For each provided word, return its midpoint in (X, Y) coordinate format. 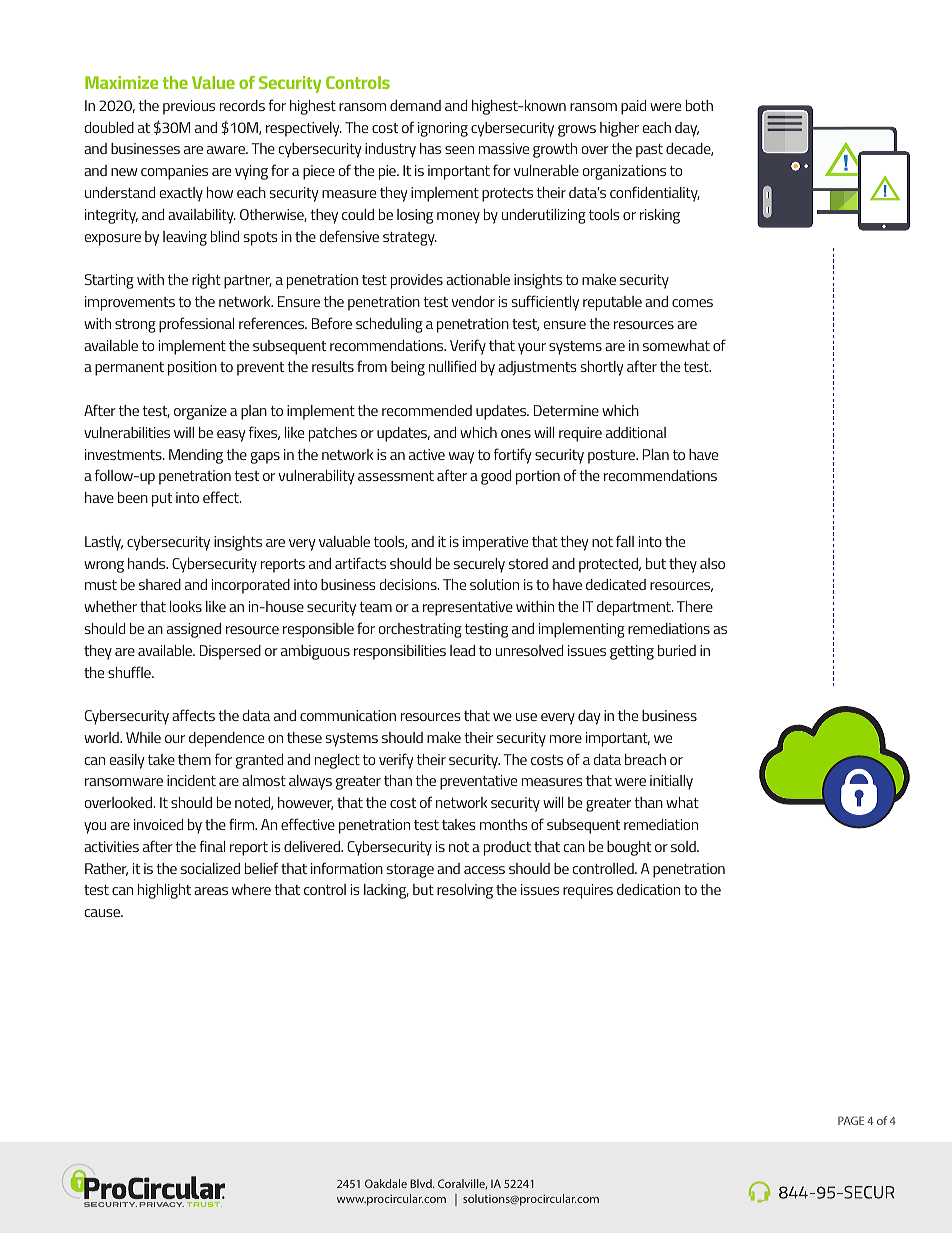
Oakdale (386, 1183)
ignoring (443, 129)
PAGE (851, 1120)
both (699, 105)
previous (189, 107)
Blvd (422, 1183)
